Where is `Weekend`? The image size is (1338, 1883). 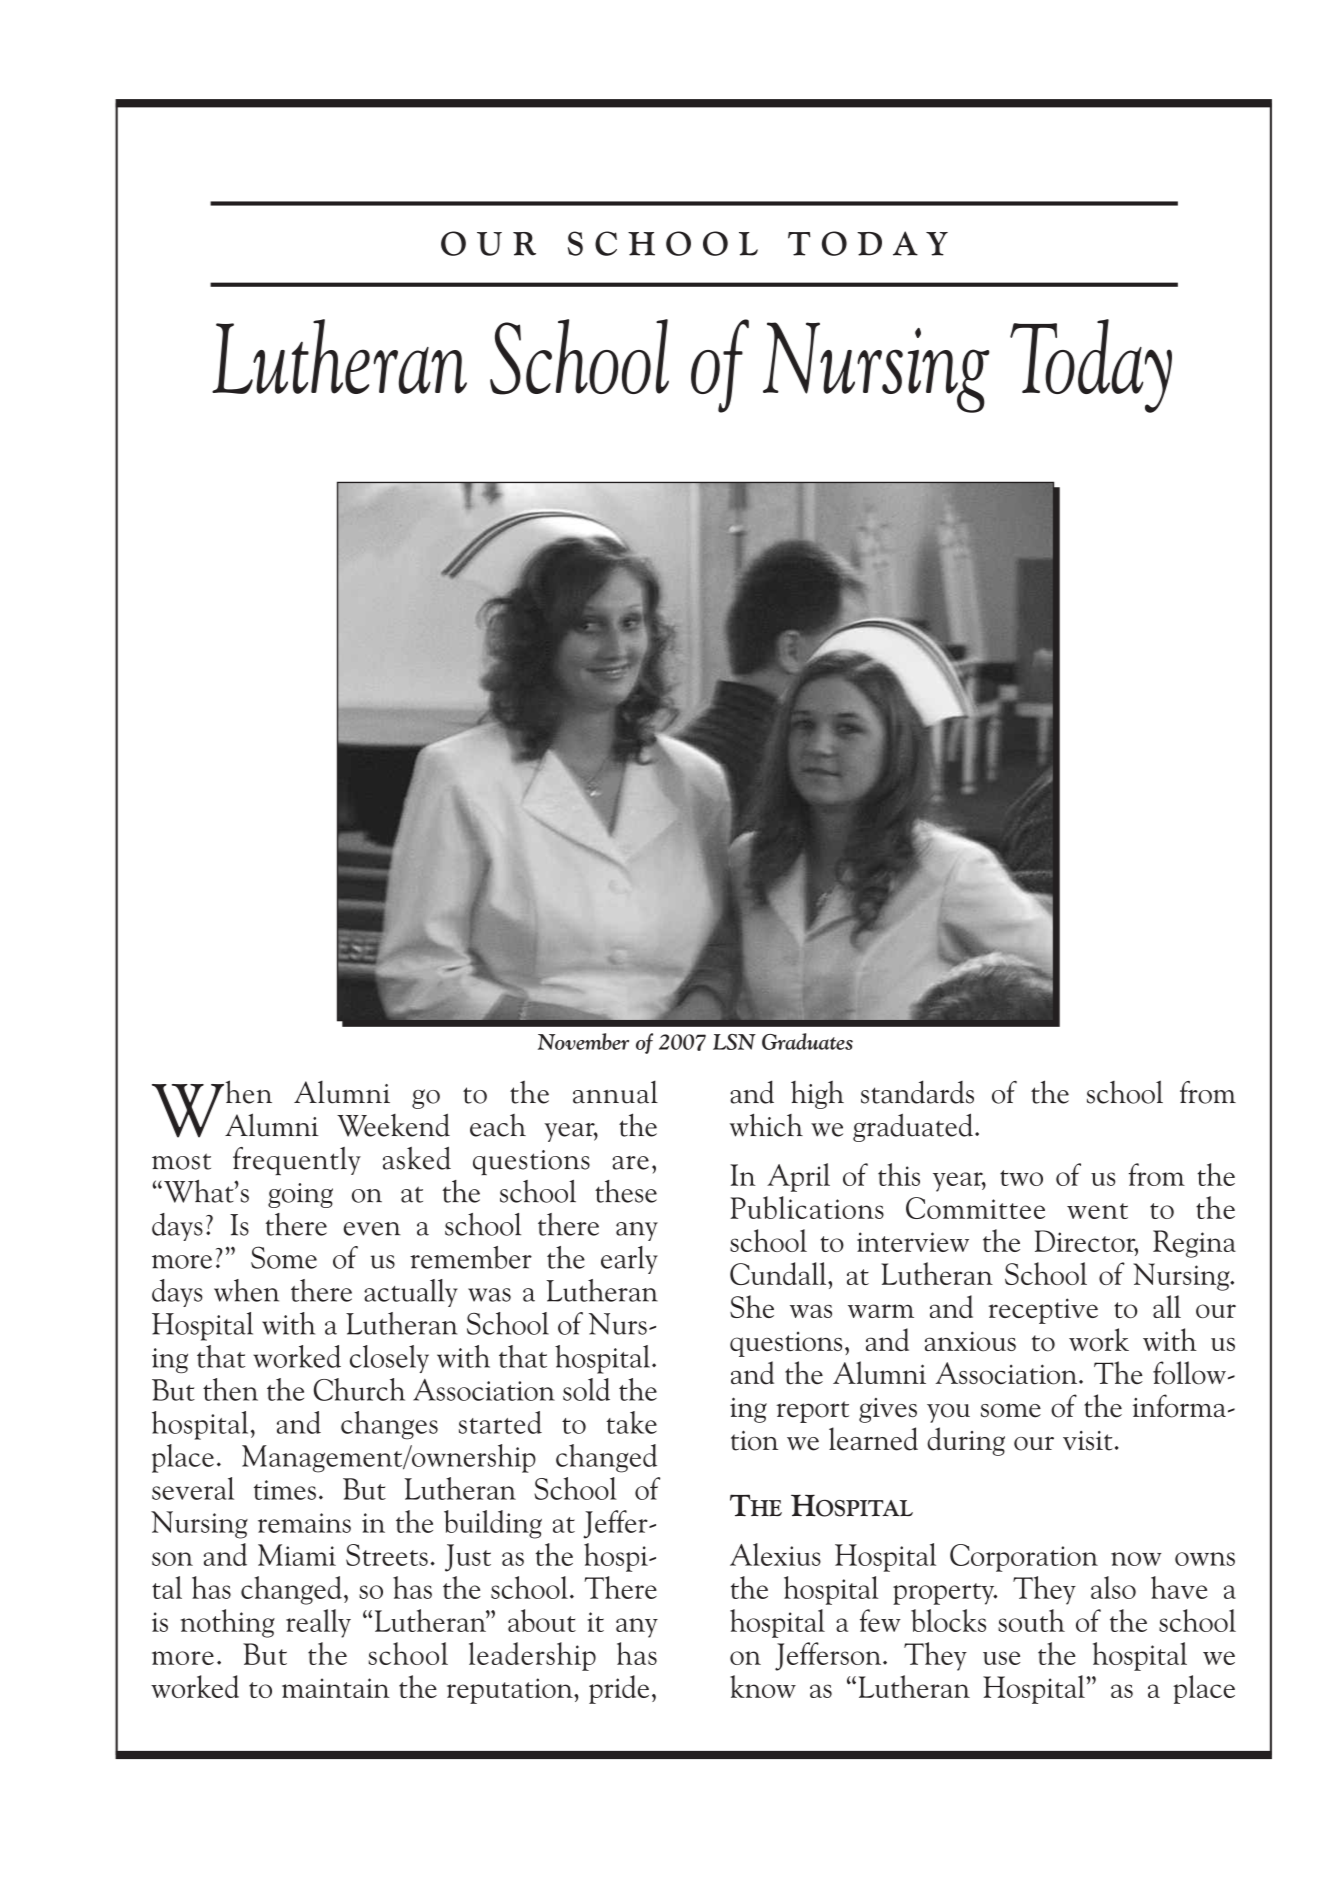 Weekend is located at coordinates (393, 1125).
